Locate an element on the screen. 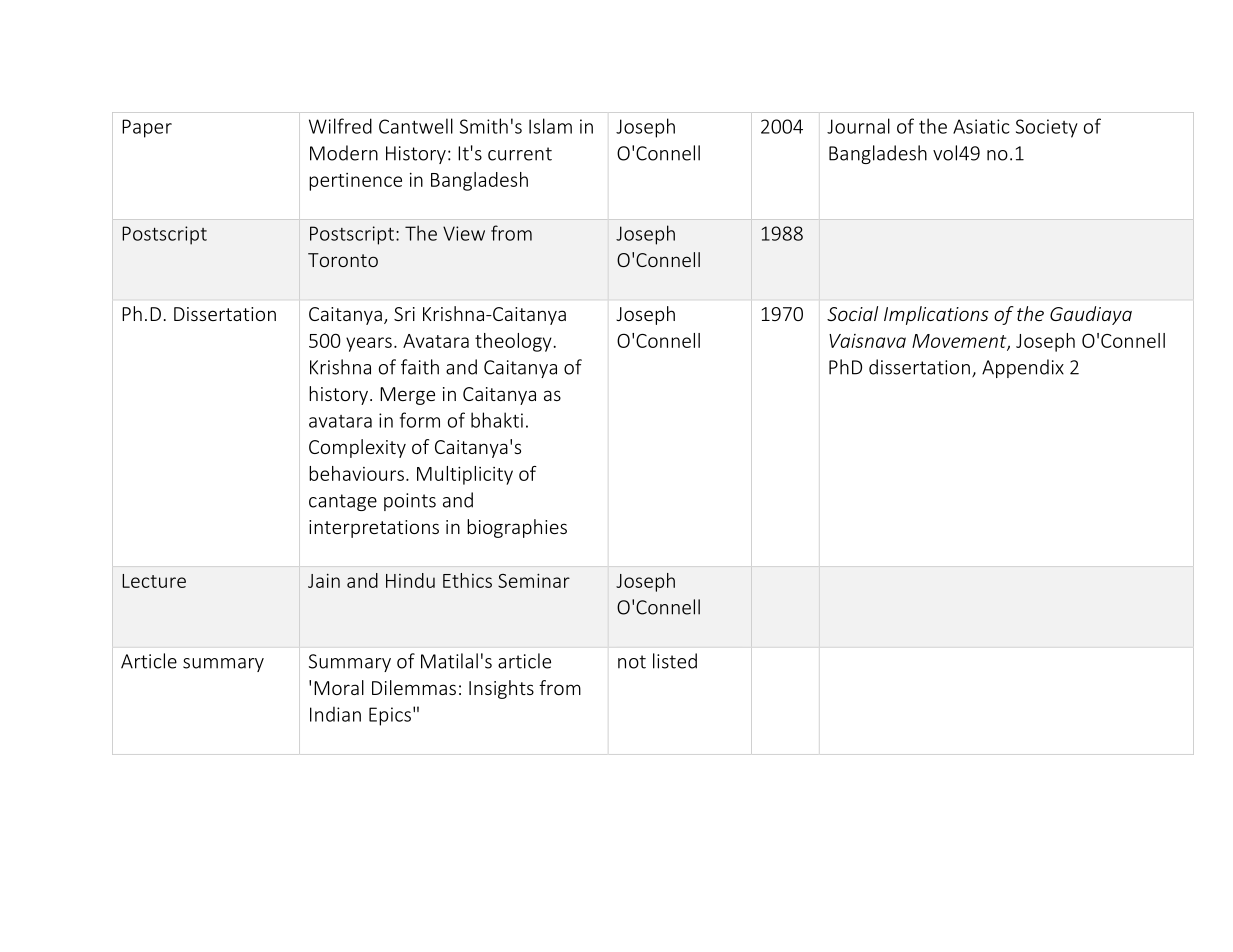 This screenshot has height=952, width=1233. Appendix is located at coordinates (1023, 368).
